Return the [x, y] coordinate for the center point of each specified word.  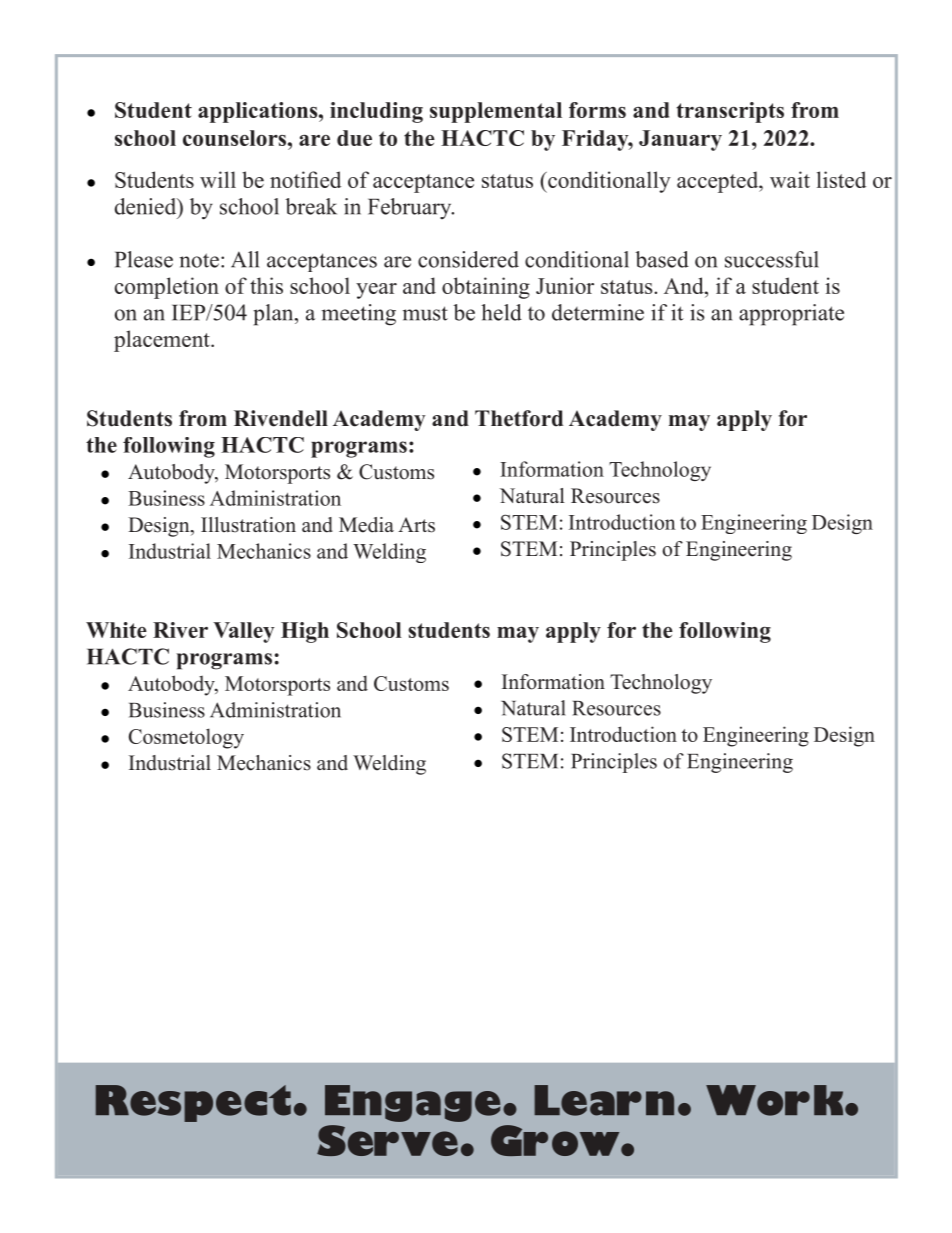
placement [163, 341]
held [501, 312]
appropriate [791, 315]
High [305, 632]
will [218, 179]
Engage [412, 1103]
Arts [416, 525]
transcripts [730, 112]
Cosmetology [186, 738]
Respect [193, 1103]
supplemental [496, 112]
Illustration [248, 525]
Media [366, 525]
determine [598, 312]
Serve [387, 1140]
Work [776, 1100]
